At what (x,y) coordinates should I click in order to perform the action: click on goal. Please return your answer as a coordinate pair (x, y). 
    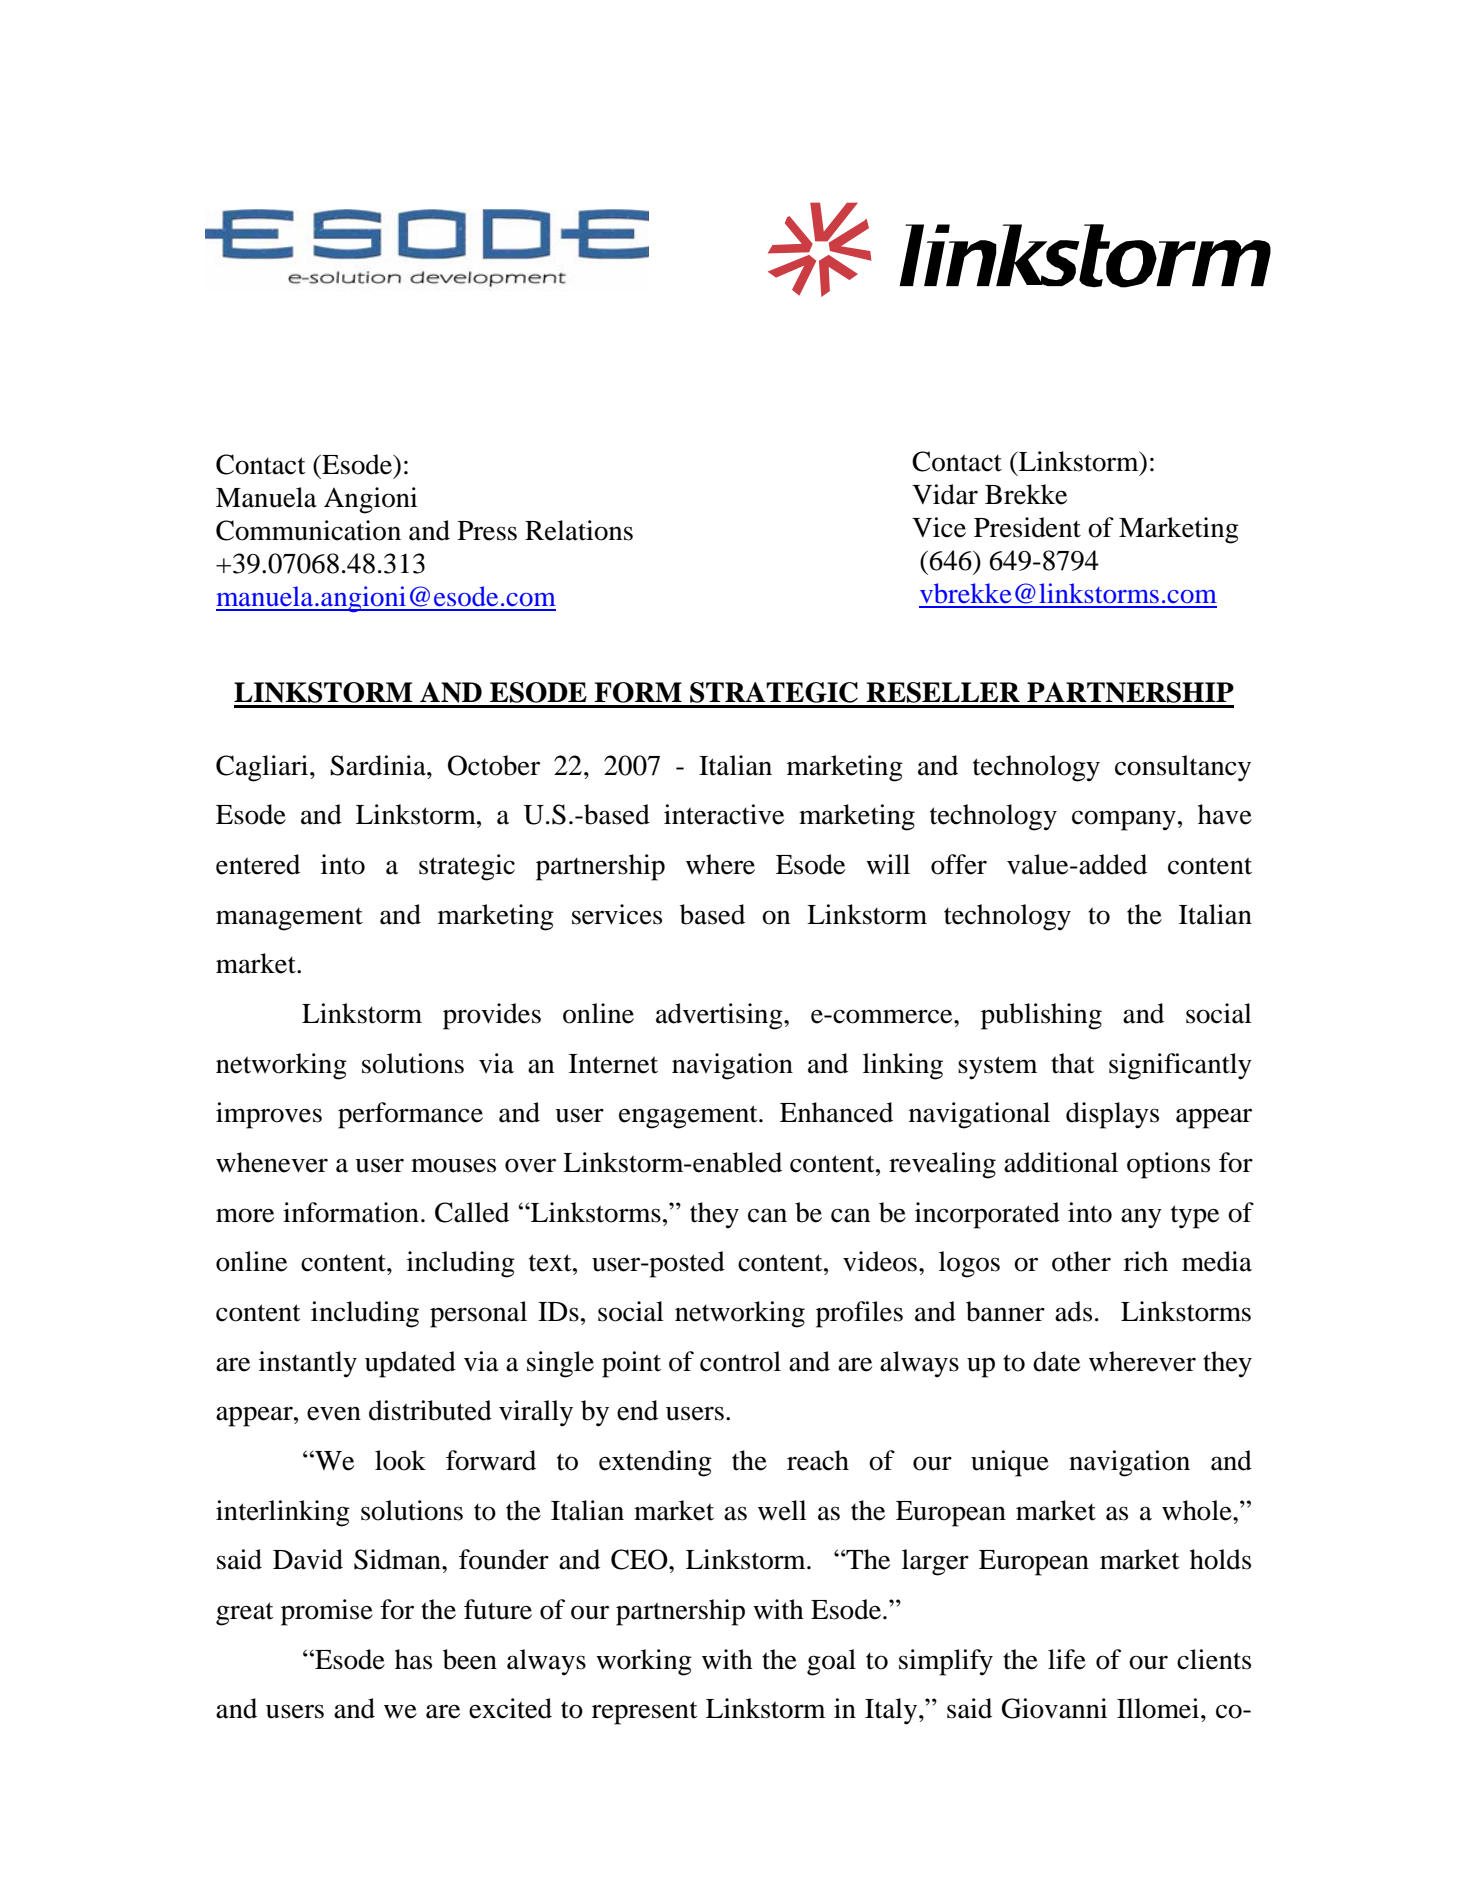
    Looking at the image, I should click on (831, 1662).
